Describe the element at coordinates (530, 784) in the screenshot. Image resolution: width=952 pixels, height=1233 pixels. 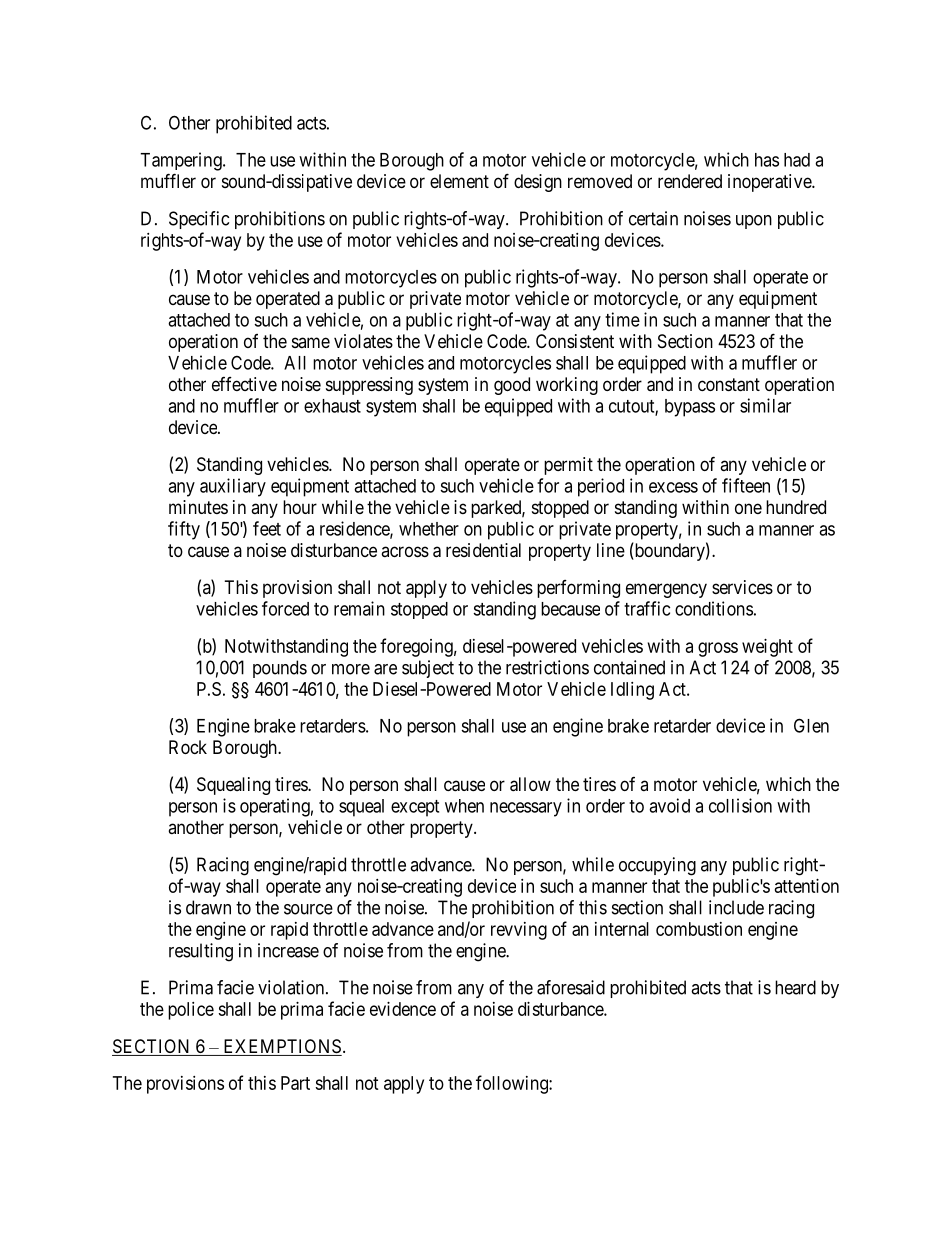
I see `allow` at that location.
